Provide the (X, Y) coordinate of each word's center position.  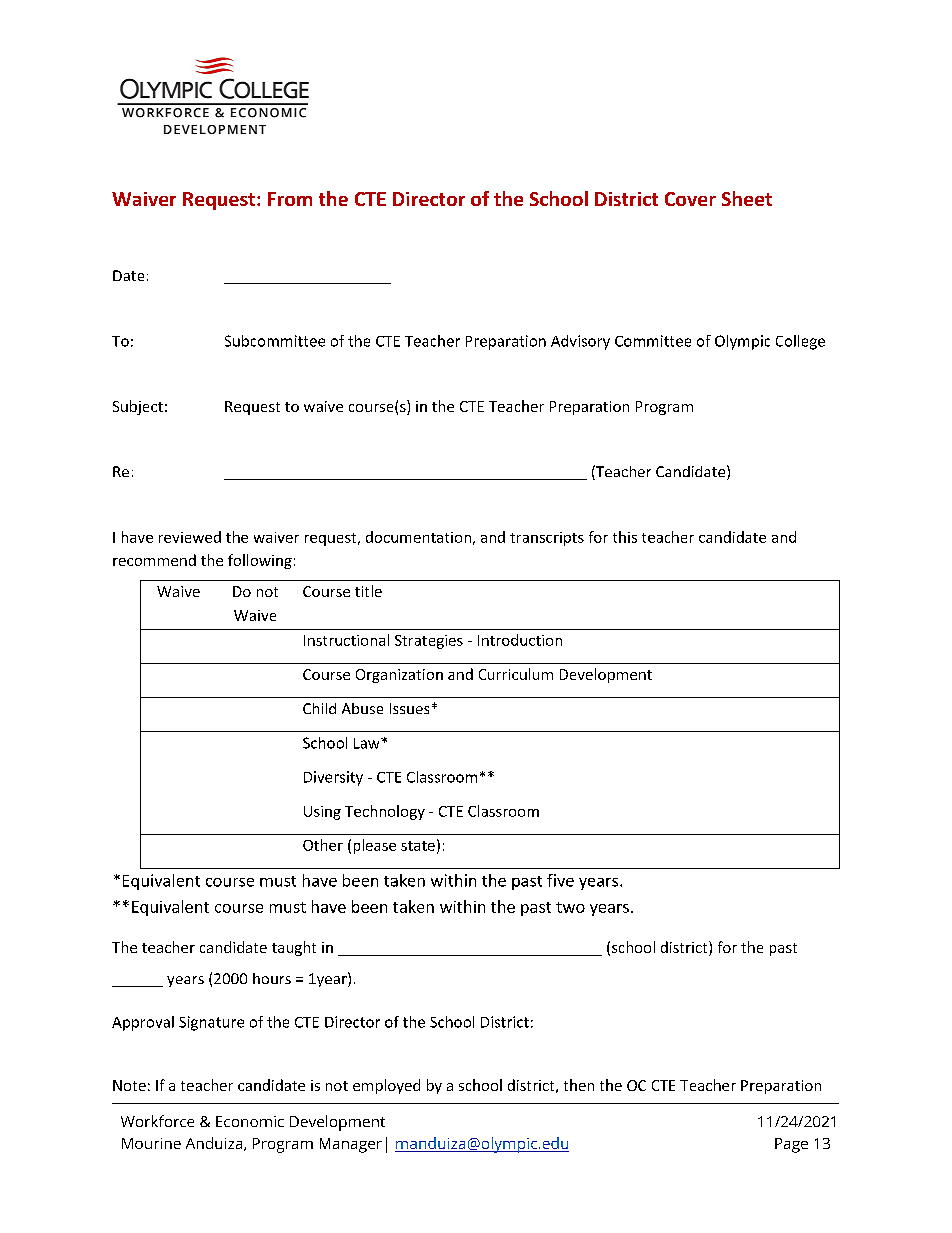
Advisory (580, 342)
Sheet (747, 198)
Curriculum (516, 674)
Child (319, 708)
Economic (250, 1121)
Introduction (520, 640)
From (290, 199)
